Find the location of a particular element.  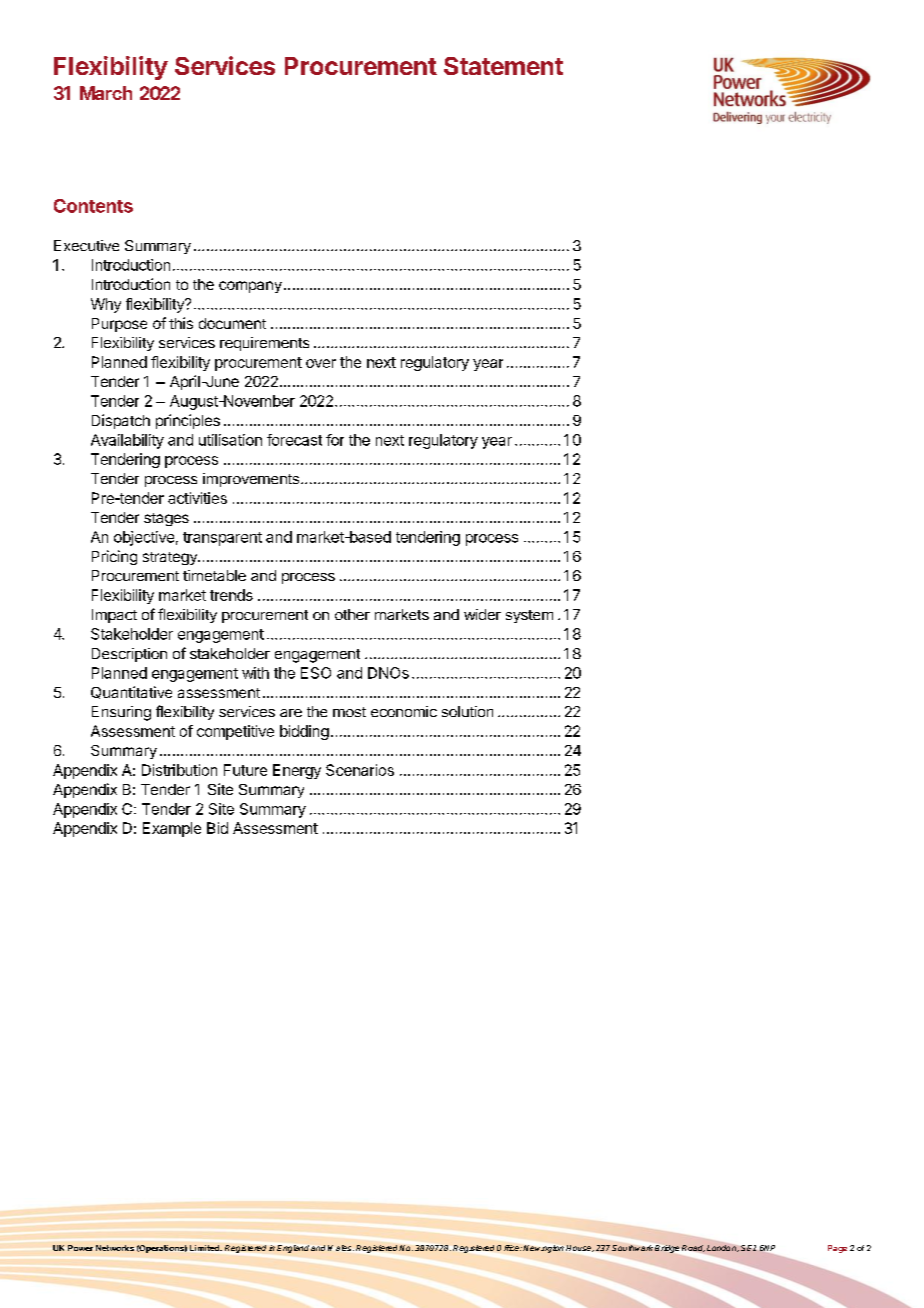

wider is located at coordinates (482, 614).
